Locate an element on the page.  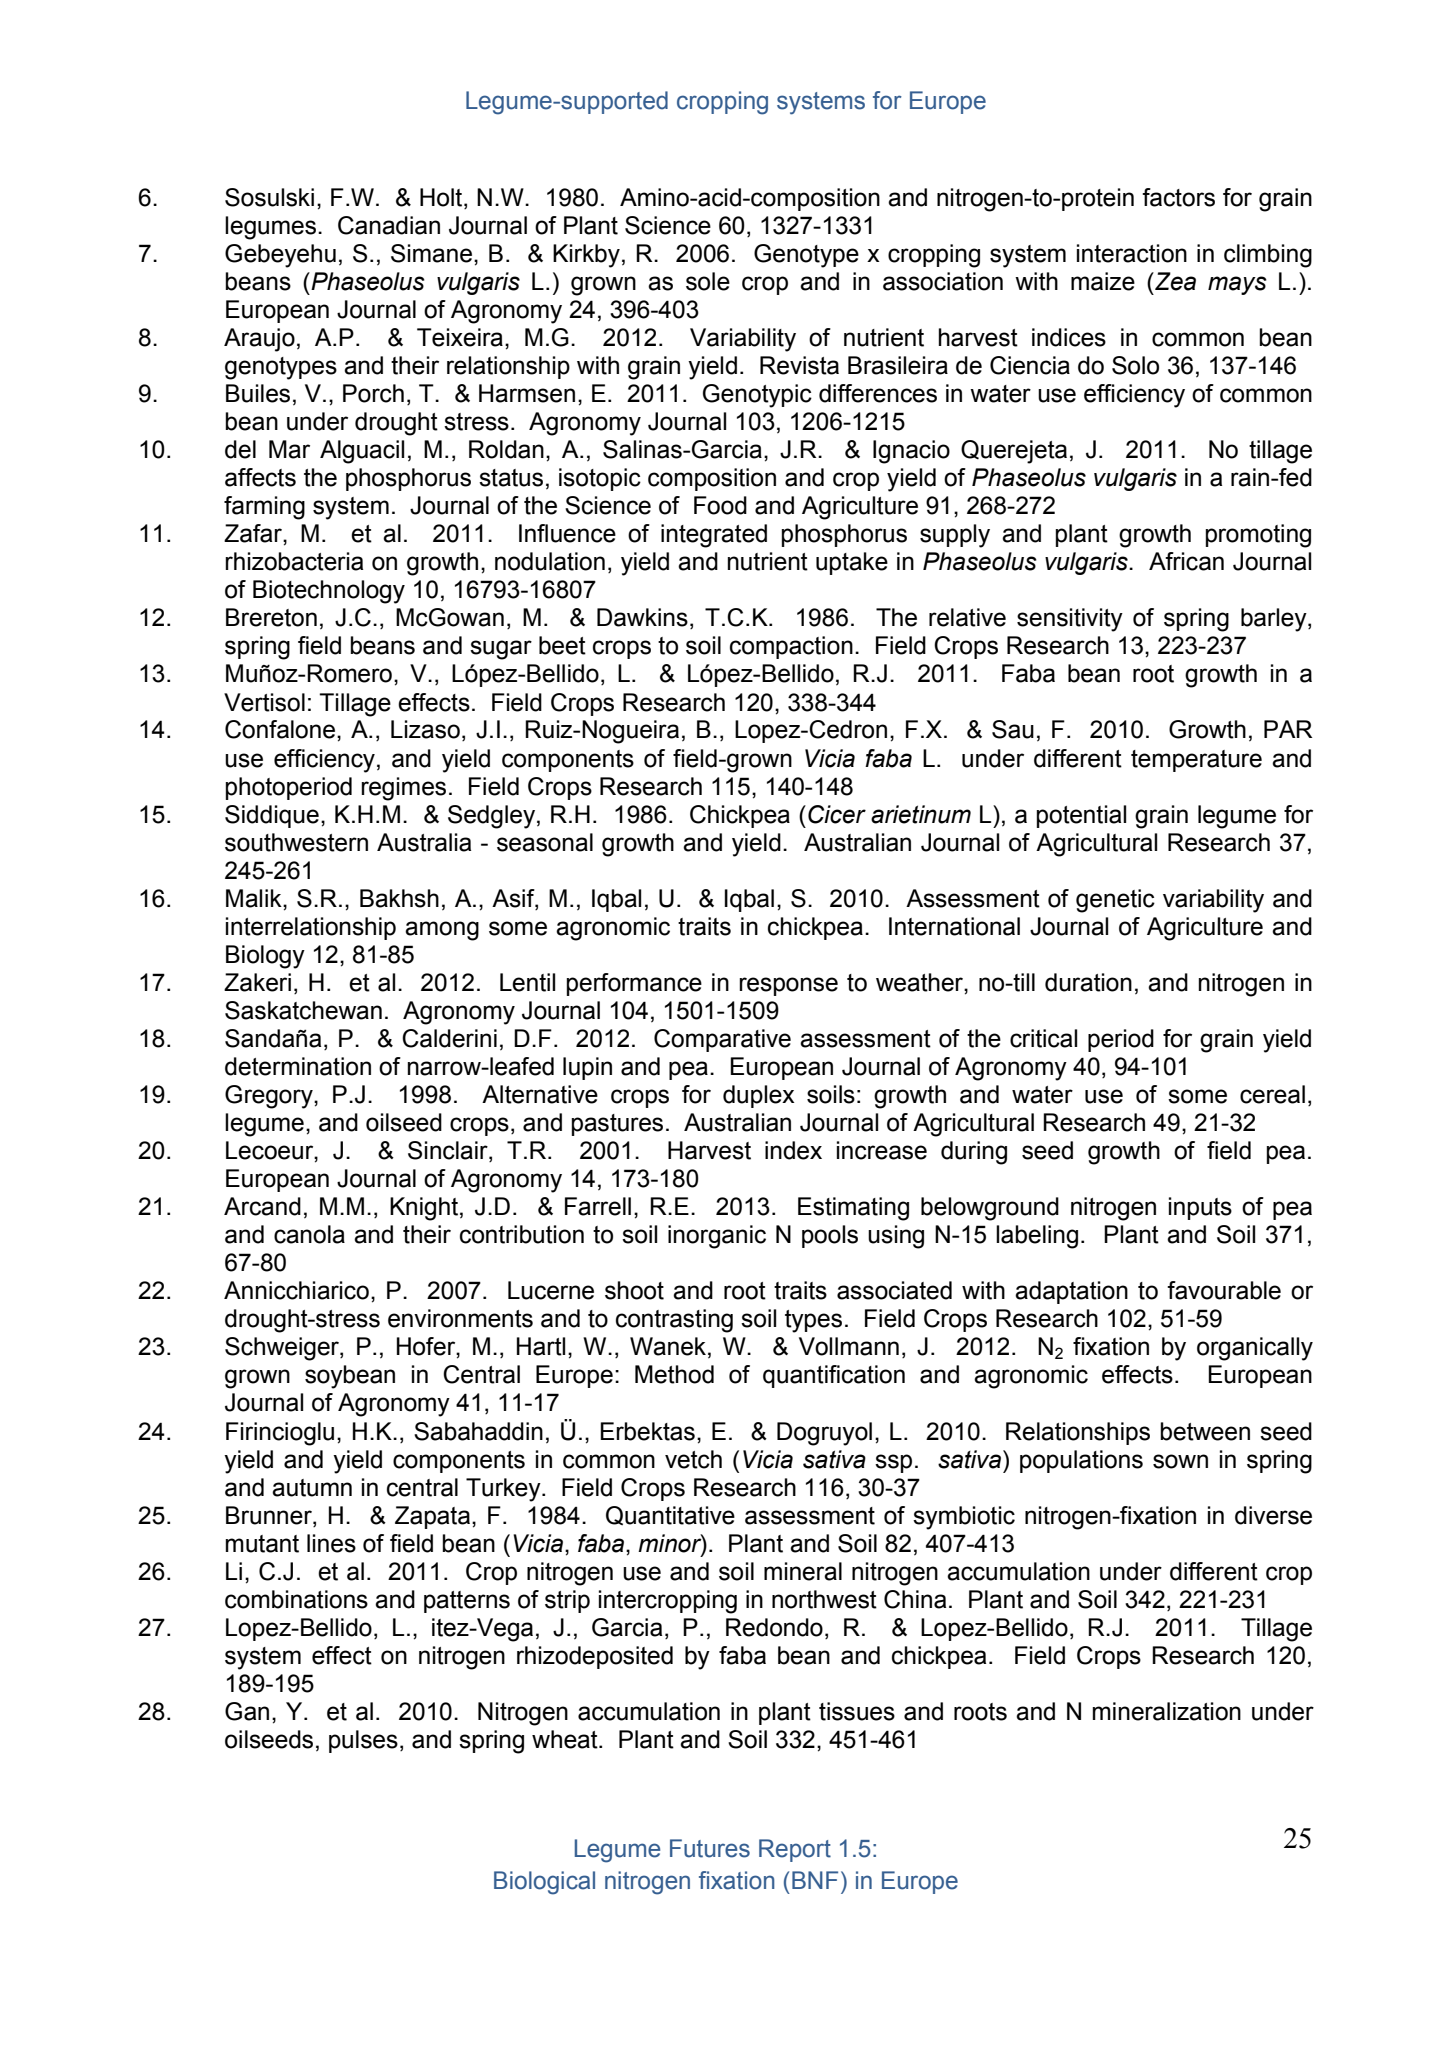
environments is located at coordinates (460, 1318).
